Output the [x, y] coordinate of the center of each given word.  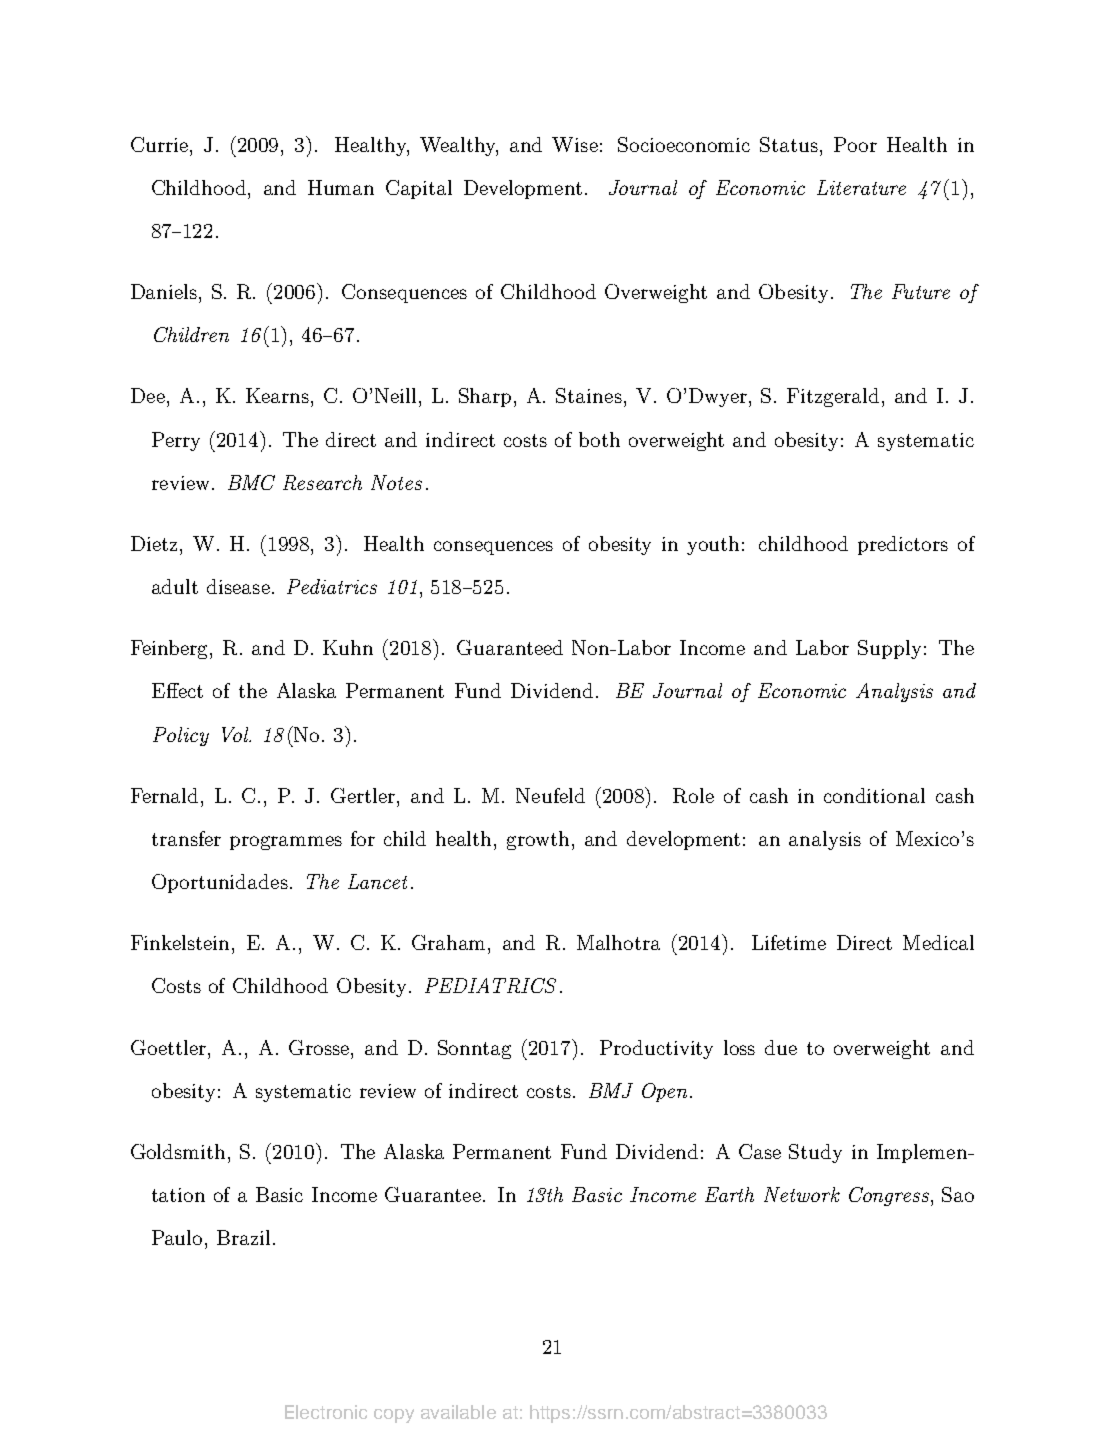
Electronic [326, 1412]
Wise [575, 144]
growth [540, 840]
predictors [903, 545]
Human [341, 187]
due [781, 1047]
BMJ [611, 1090]
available [458, 1412]
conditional [874, 795]
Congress [890, 1196]
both [599, 439]
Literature [861, 187]
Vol [236, 734]
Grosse [320, 1047]
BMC [251, 482]
